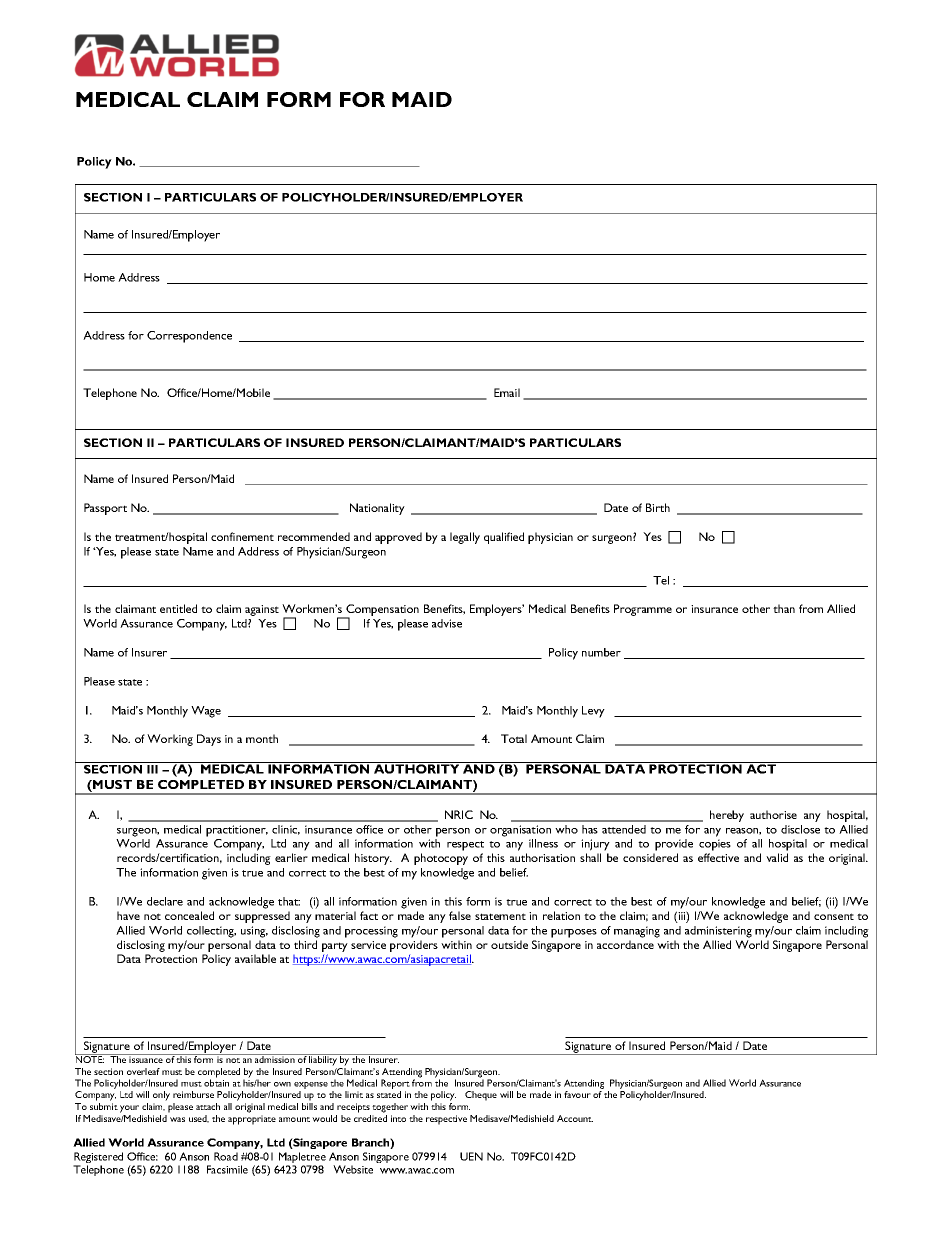 This screenshot has width=952, height=1233. Describe the element at coordinates (417, 768) in the screenshot. I see `AUTHORITY` at that location.
